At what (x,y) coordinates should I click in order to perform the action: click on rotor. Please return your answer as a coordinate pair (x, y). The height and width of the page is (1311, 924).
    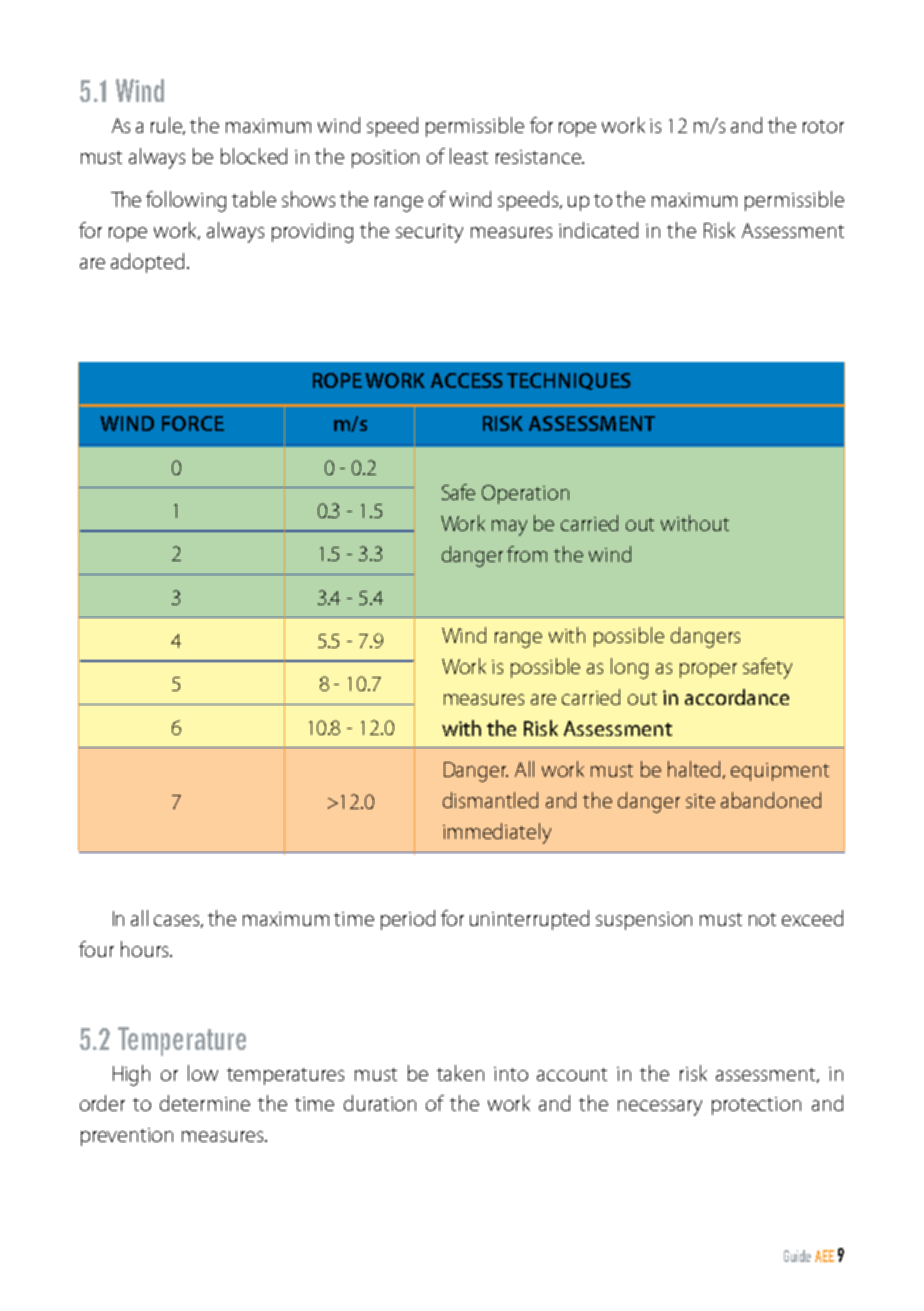
    Looking at the image, I should click on (823, 126).
